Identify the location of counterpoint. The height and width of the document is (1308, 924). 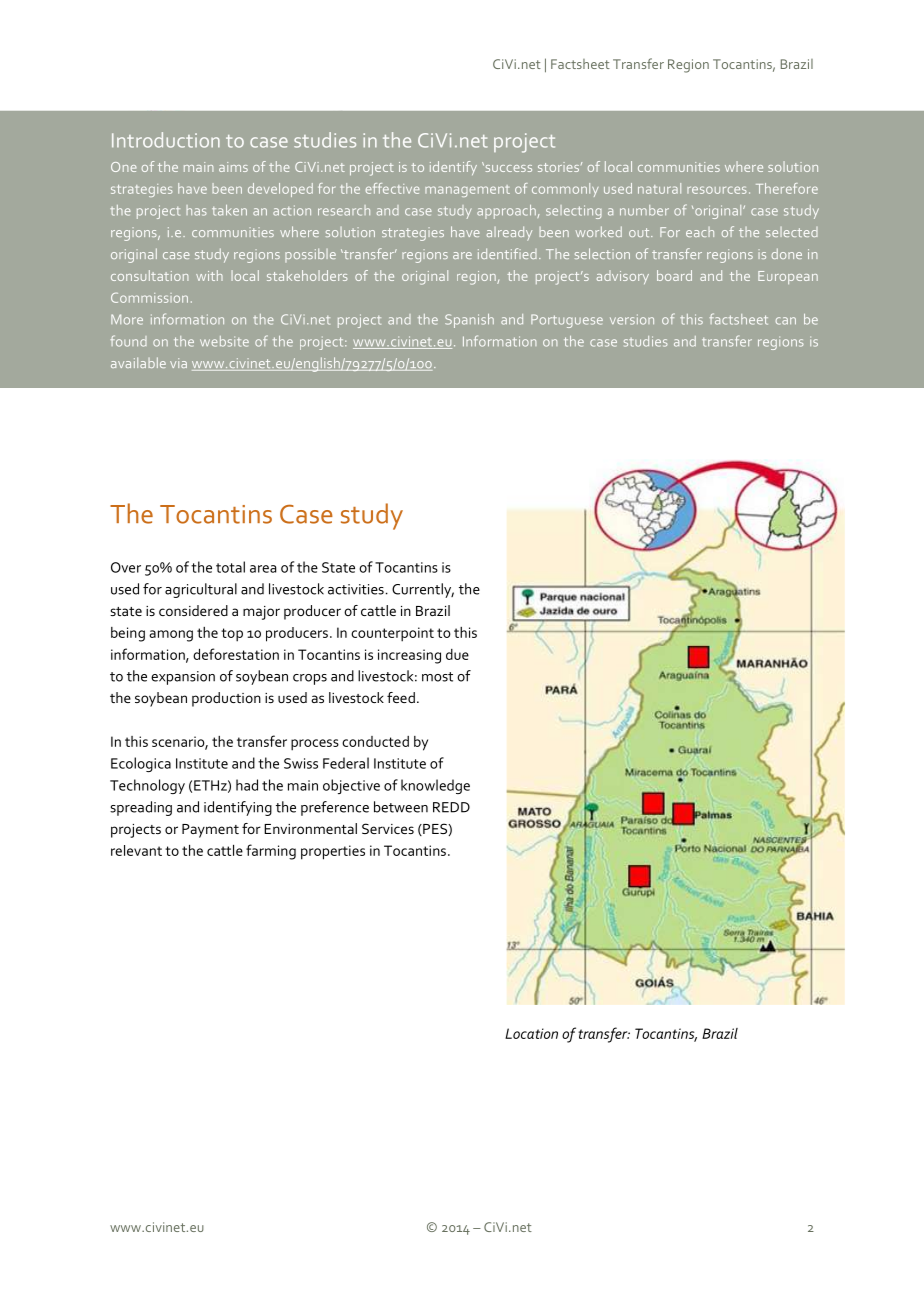
(392, 634).
